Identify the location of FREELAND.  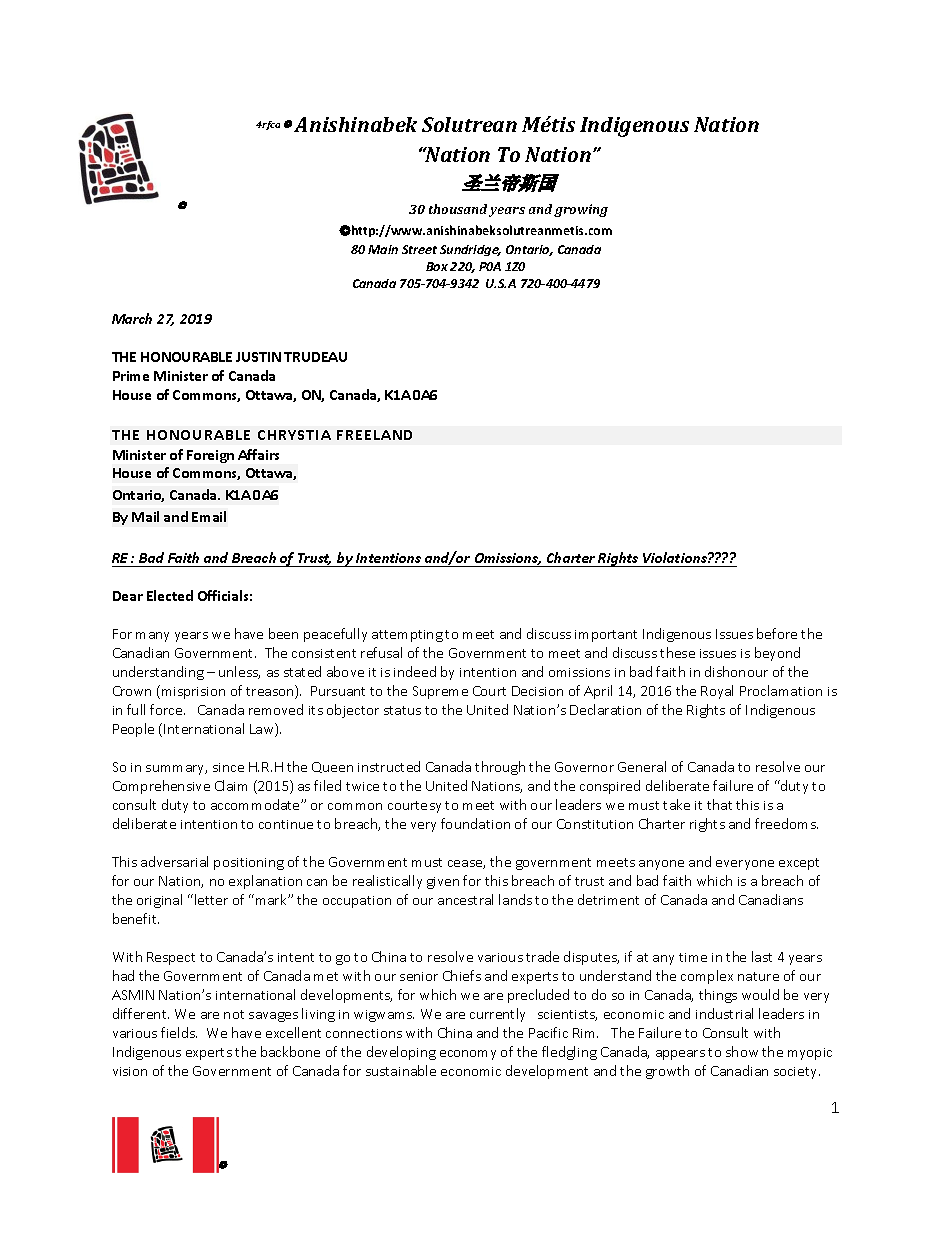
(374, 435).
